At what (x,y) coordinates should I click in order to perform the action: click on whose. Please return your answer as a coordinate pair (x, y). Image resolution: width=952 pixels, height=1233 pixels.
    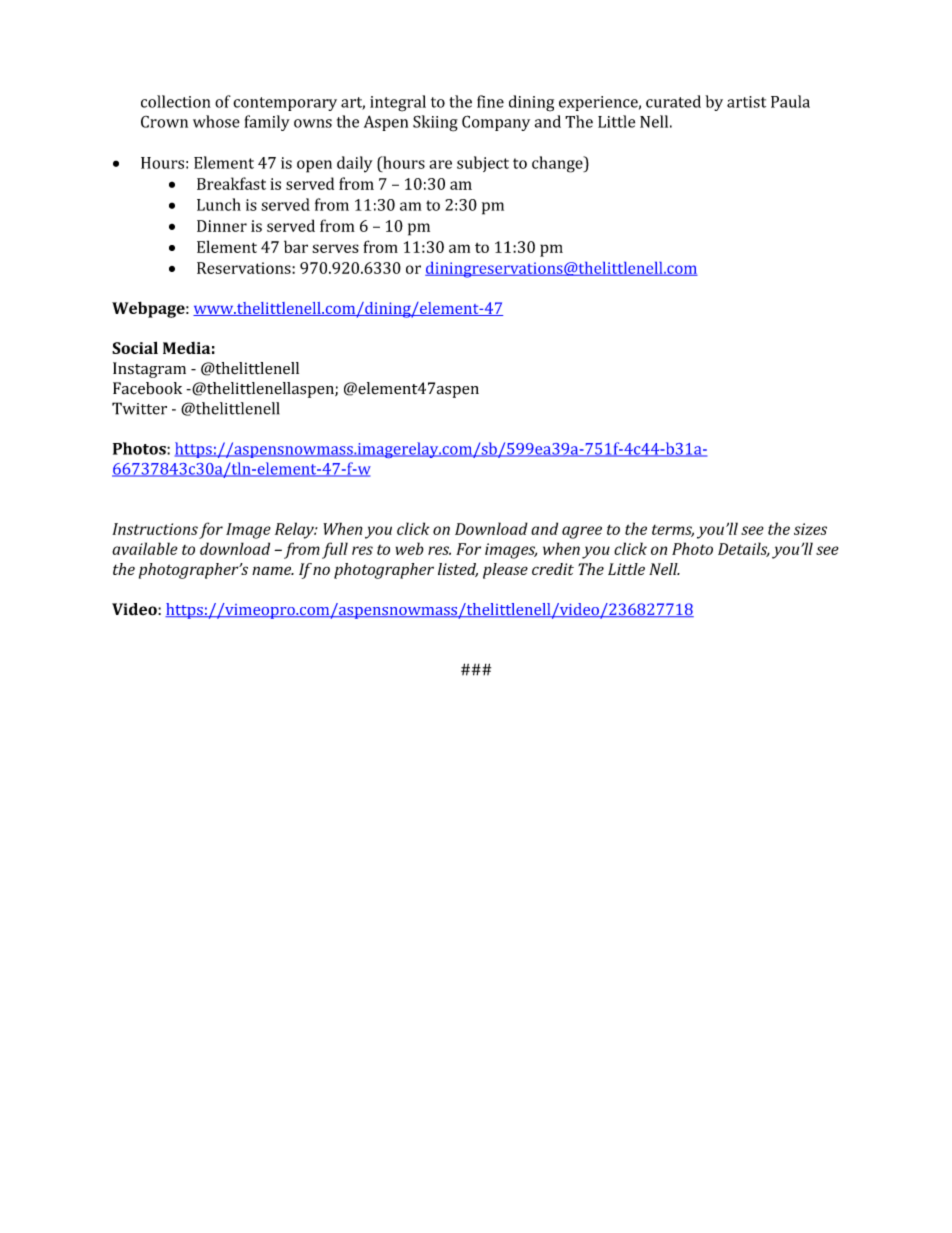
    Looking at the image, I should click on (216, 121).
